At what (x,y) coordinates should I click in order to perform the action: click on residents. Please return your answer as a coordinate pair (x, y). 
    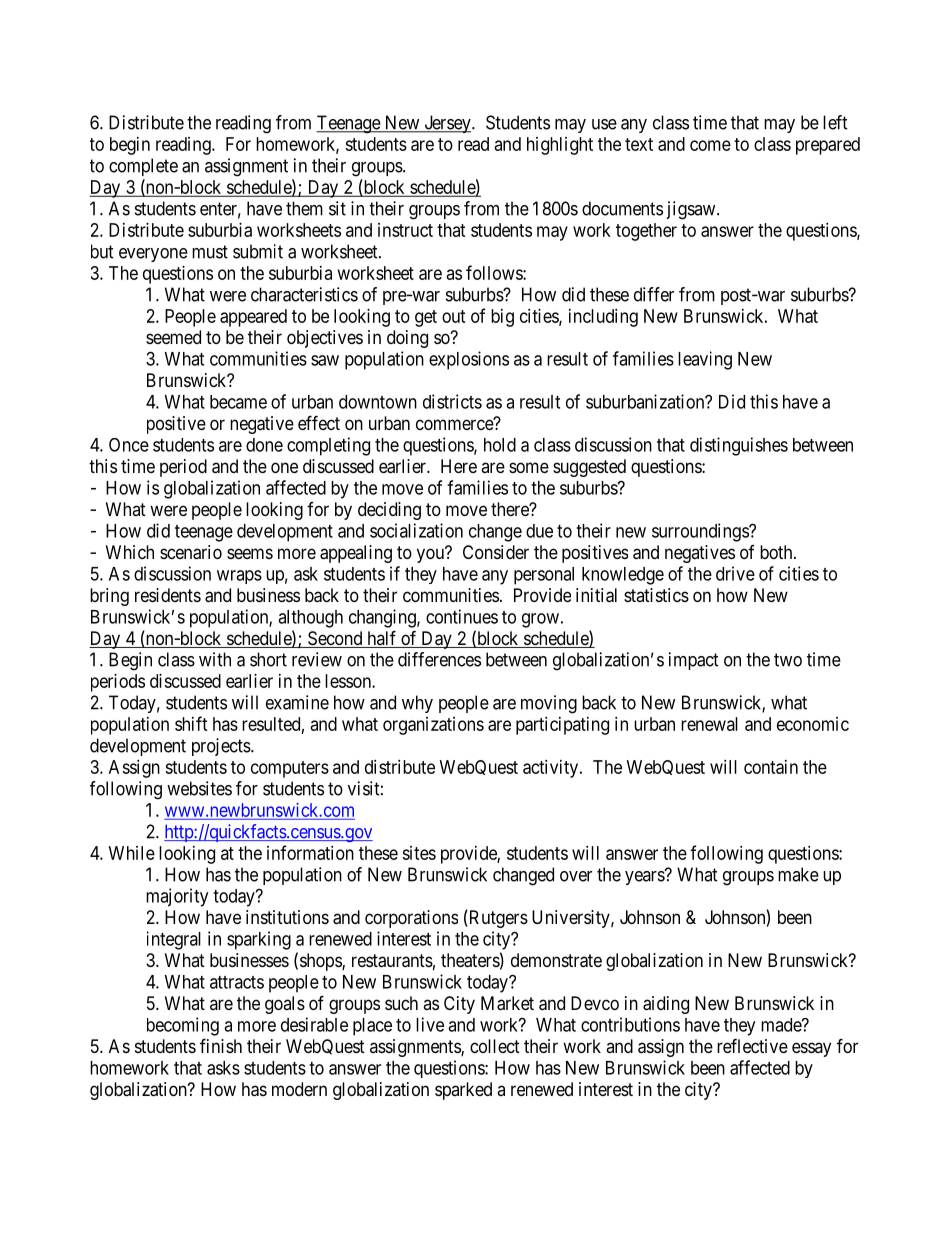
    Looking at the image, I should click on (168, 595).
